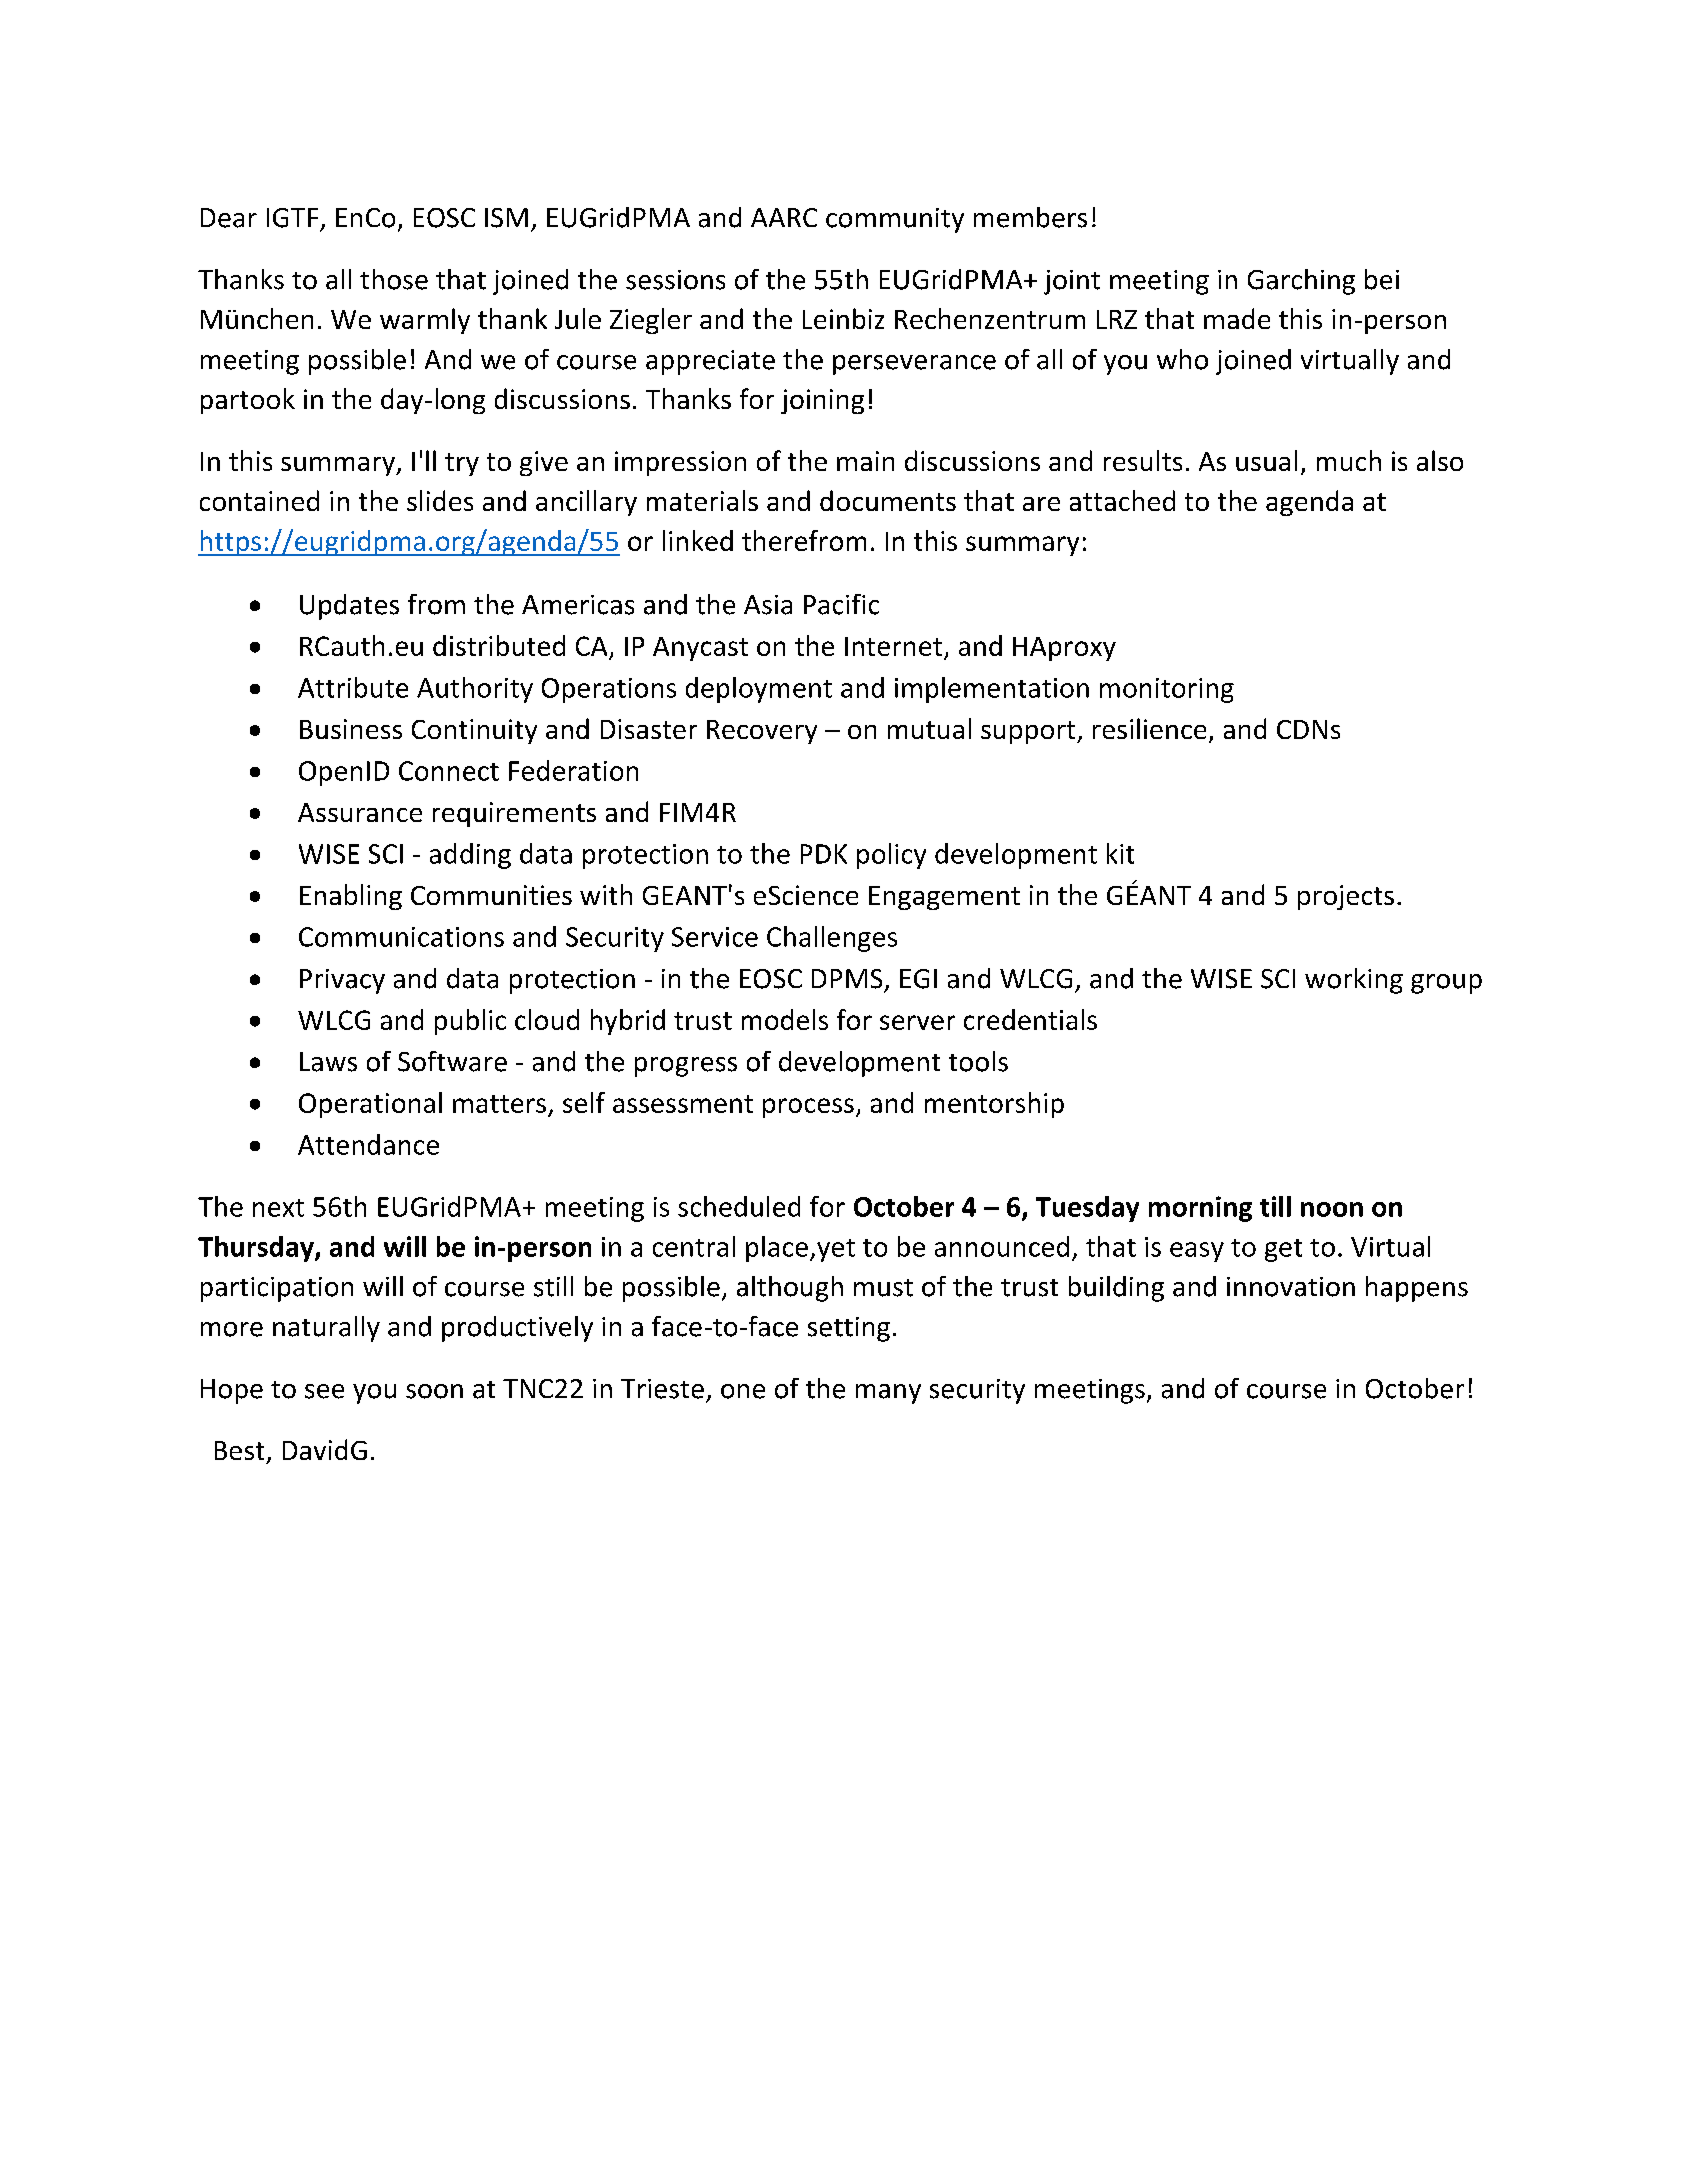 Image resolution: width=1686 pixels, height=2182 pixels. I want to click on slides, so click(440, 500).
